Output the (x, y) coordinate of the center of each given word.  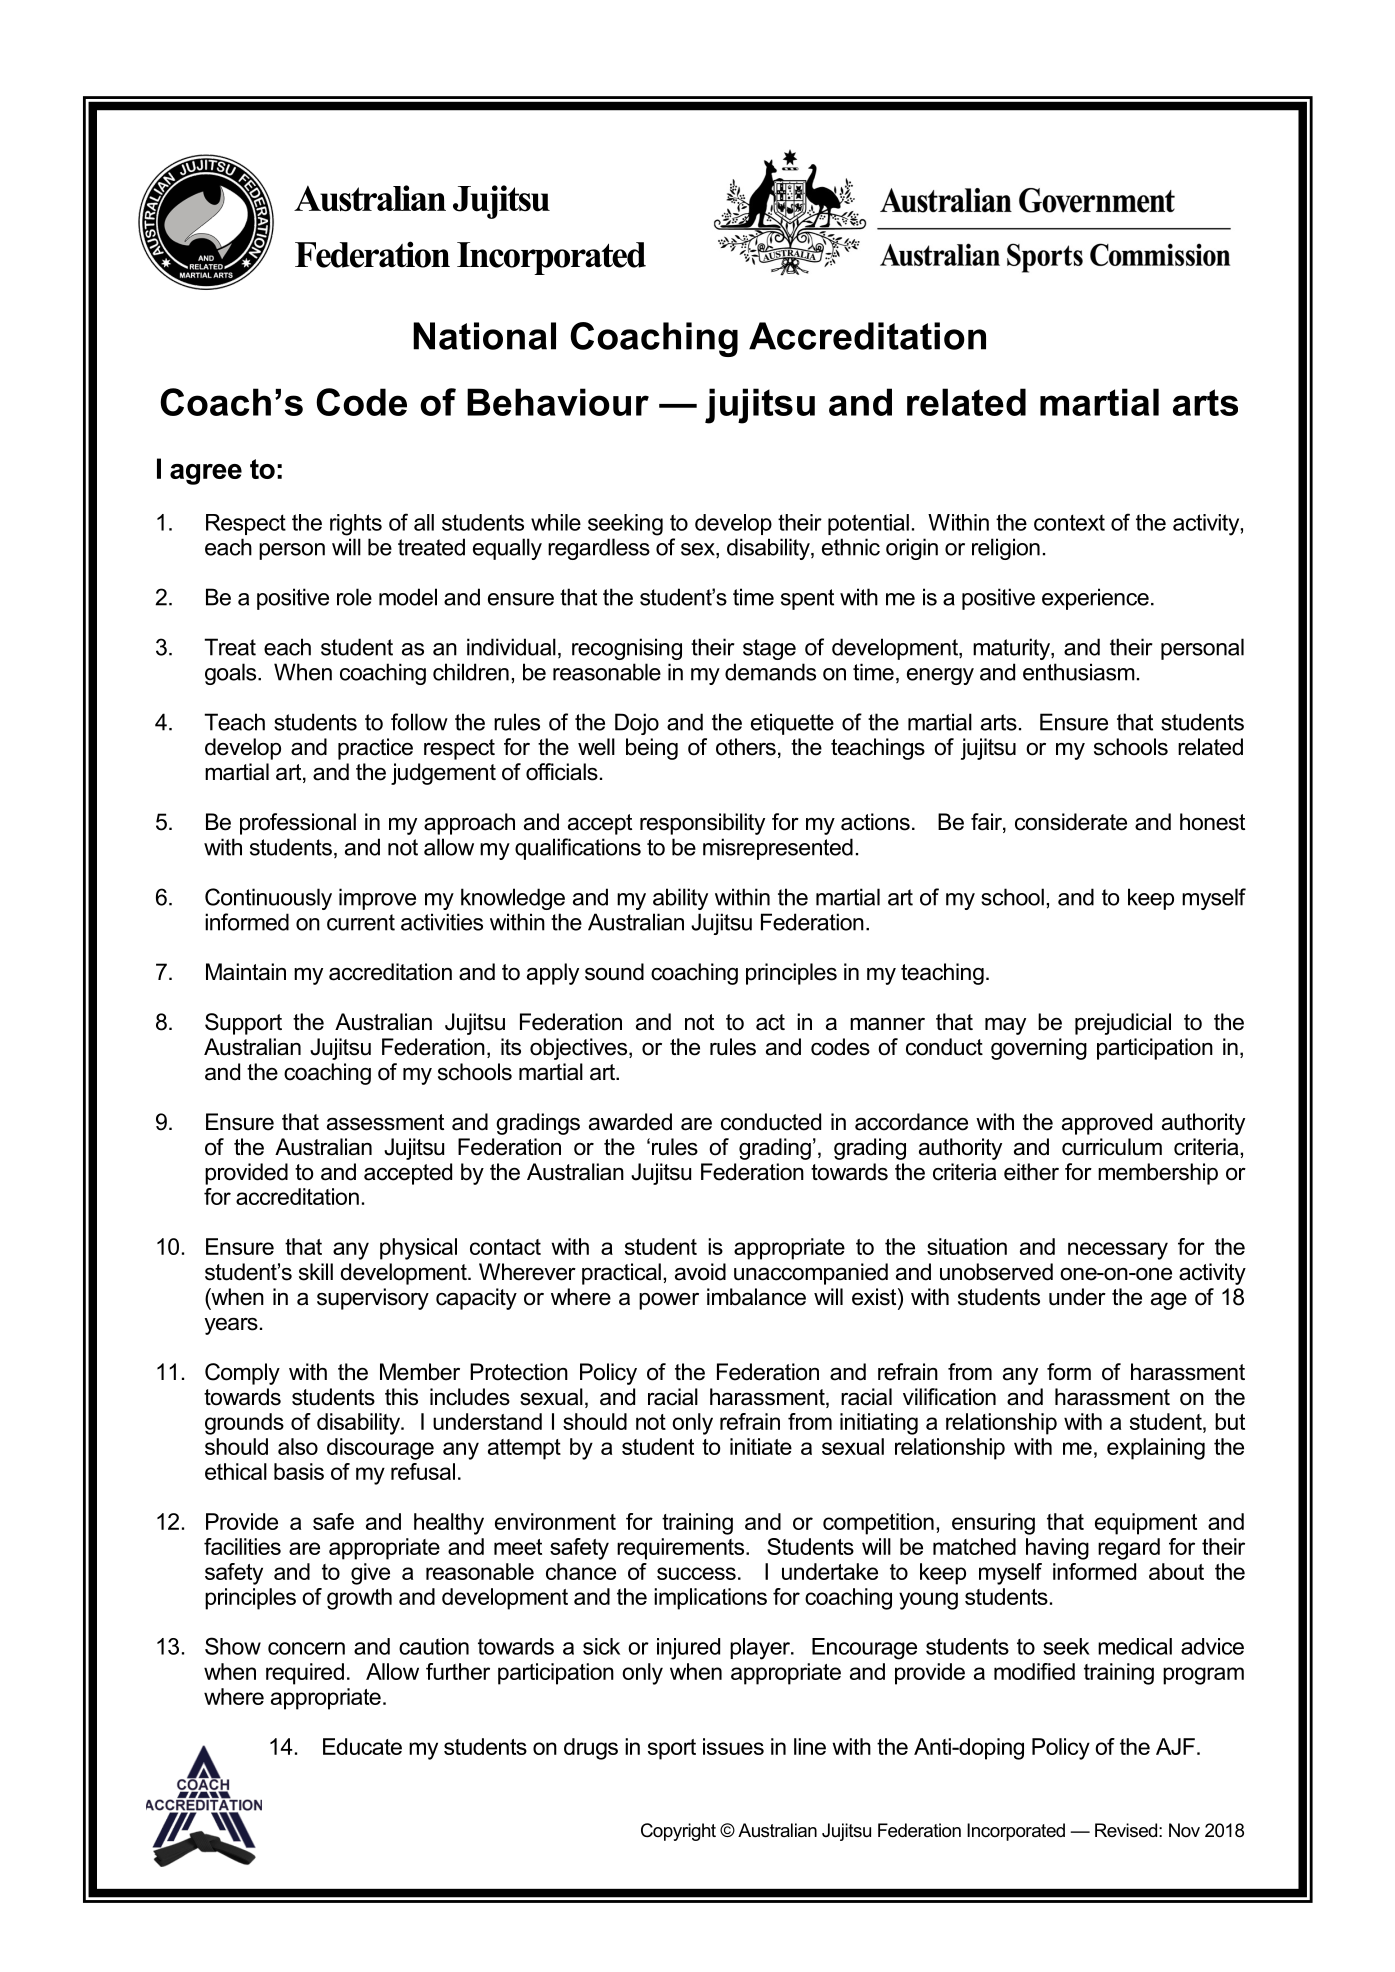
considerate (1071, 822)
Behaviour (558, 402)
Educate (362, 1746)
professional (298, 824)
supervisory (373, 1299)
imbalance (756, 1297)
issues (733, 1746)
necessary (1118, 1251)
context (1069, 522)
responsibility (702, 824)
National (484, 336)
